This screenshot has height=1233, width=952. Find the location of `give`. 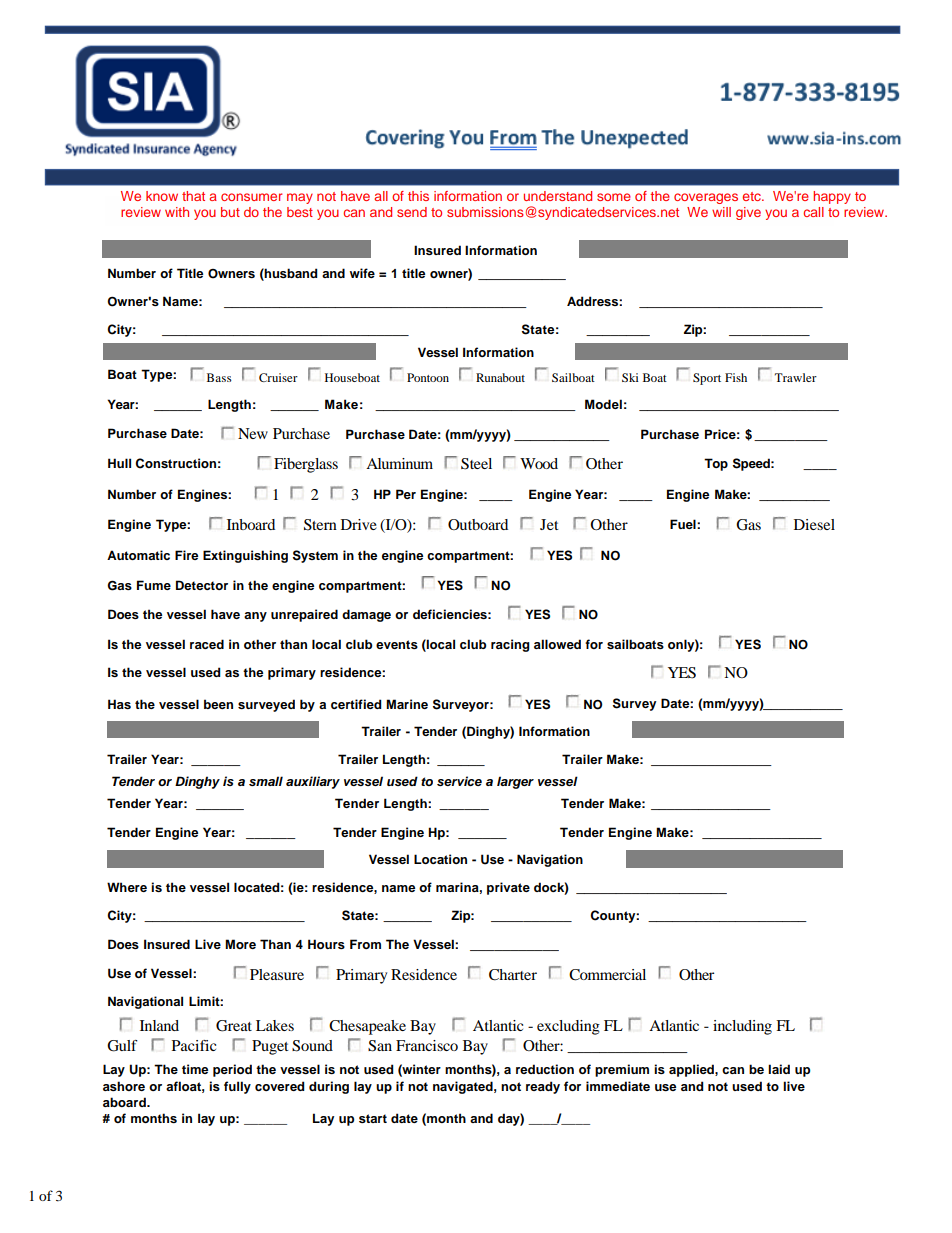

give is located at coordinates (748, 213).
